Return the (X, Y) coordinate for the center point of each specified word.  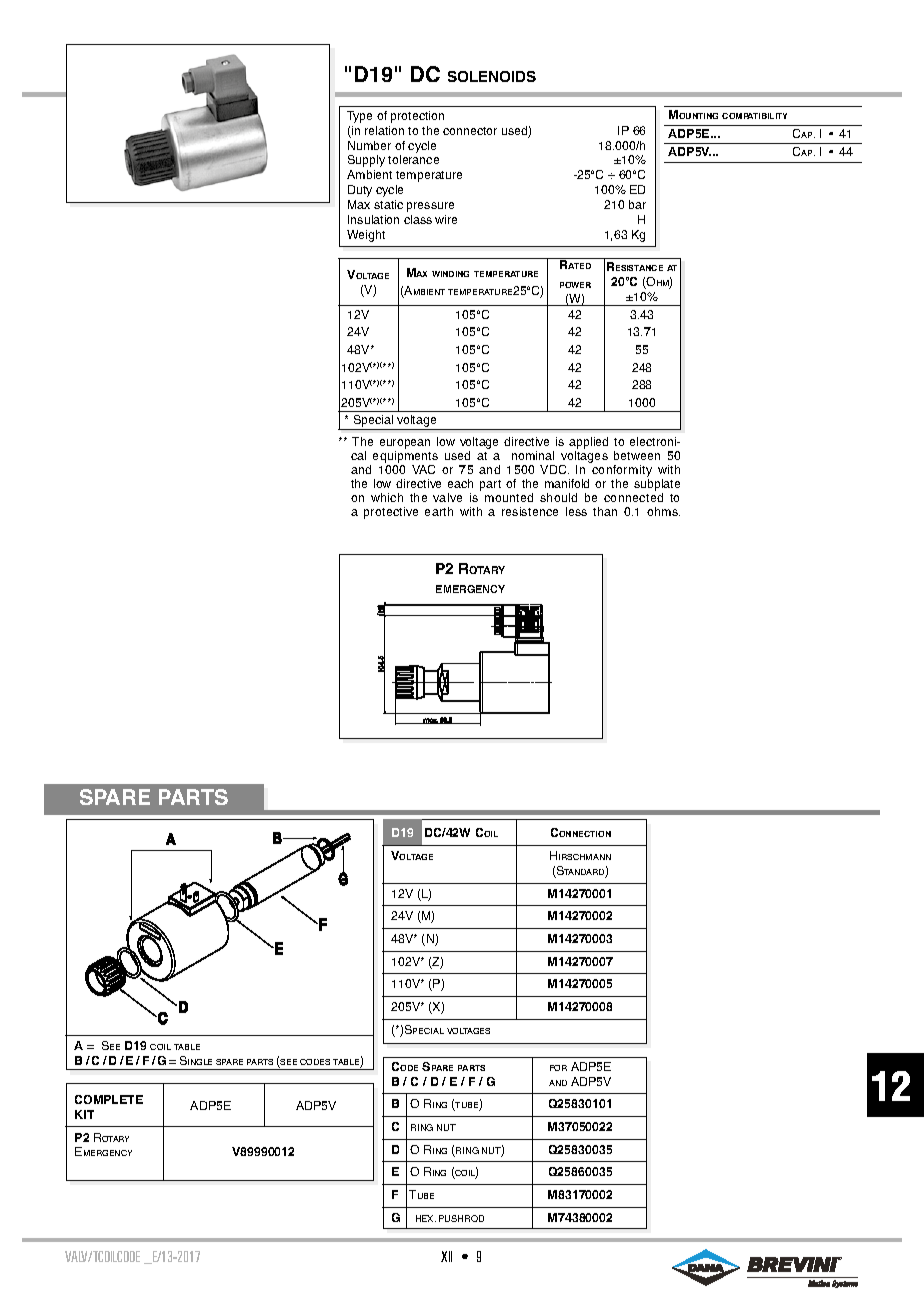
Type (359, 117)
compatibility (754, 116)
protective (391, 513)
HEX (426, 1218)
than (605, 511)
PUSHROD (461, 1218)
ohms (663, 511)
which (387, 497)
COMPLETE (109, 1099)
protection (417, 117)
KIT (84, 1114)
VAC (423, 469)
